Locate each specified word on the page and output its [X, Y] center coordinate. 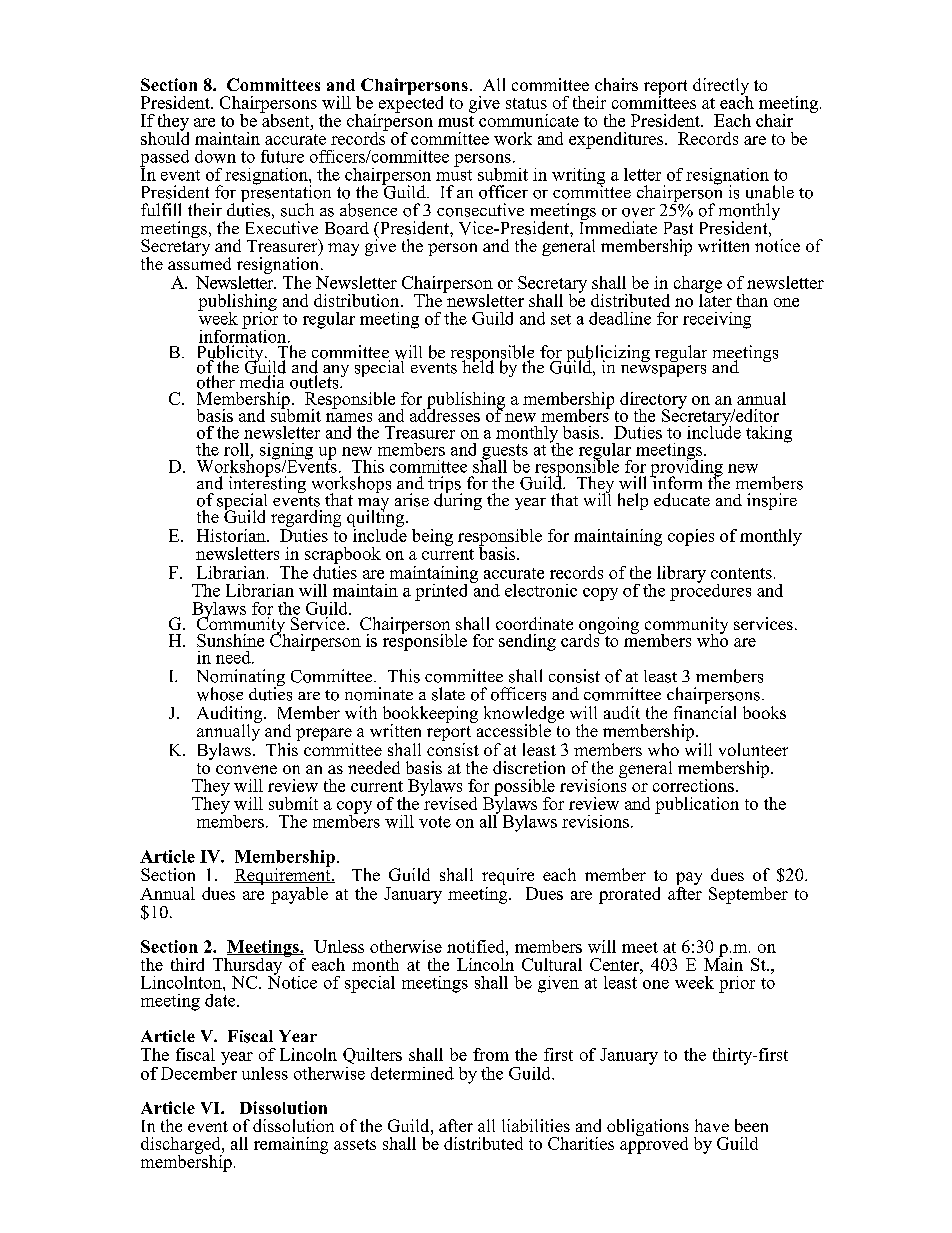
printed [443, 591]
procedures [710, 591]
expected [411, 103]
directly [721, 87]
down [215, 156]
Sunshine [230, 640]
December [199, 1072]
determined [412, 1073]
